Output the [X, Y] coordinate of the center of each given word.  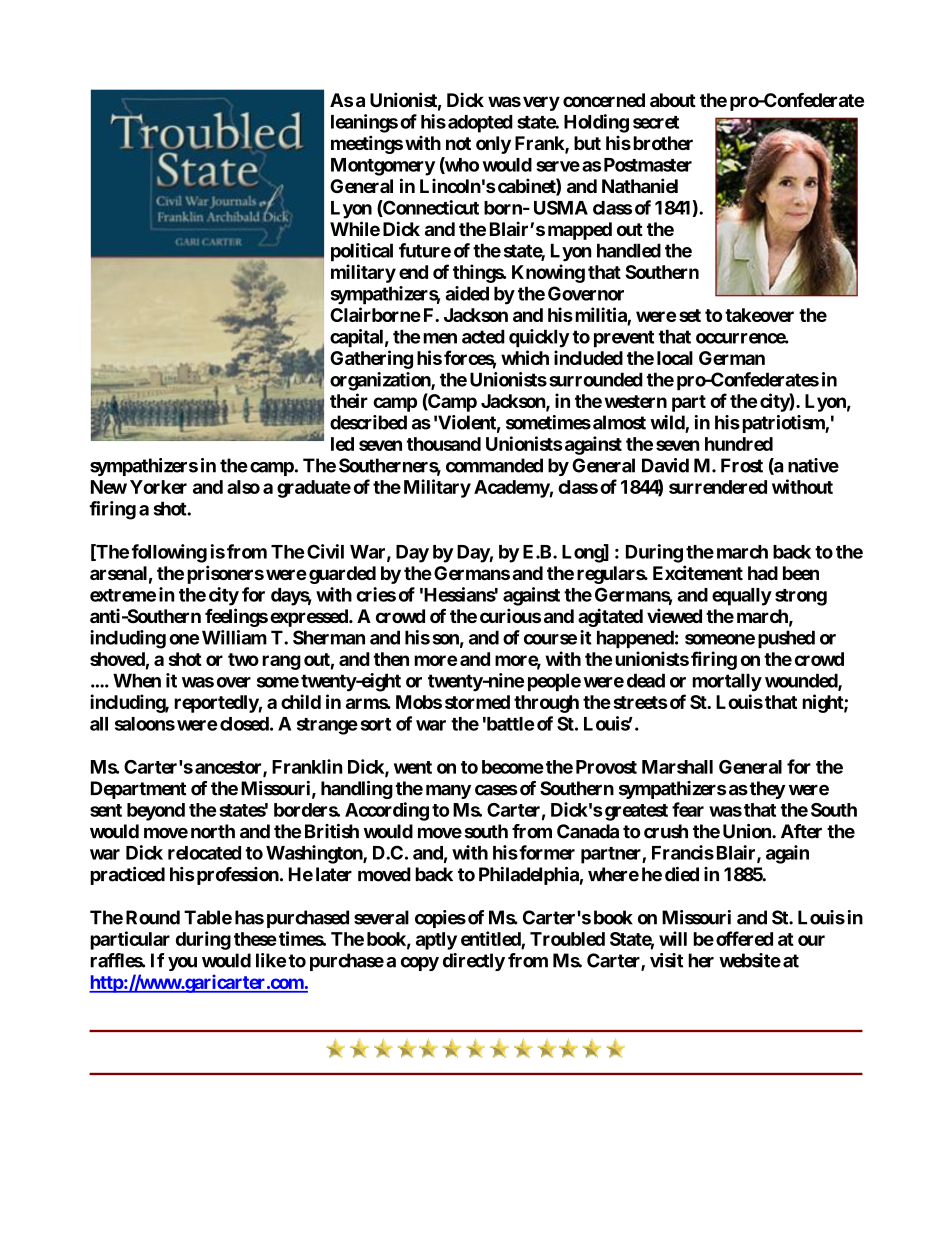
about [673, 100]
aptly [436, 941]
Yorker [158, 487]
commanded [494, 465]
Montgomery [383, 167]
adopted [480, 124]
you [182, 964]
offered [744, 938]
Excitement [698, 572]
